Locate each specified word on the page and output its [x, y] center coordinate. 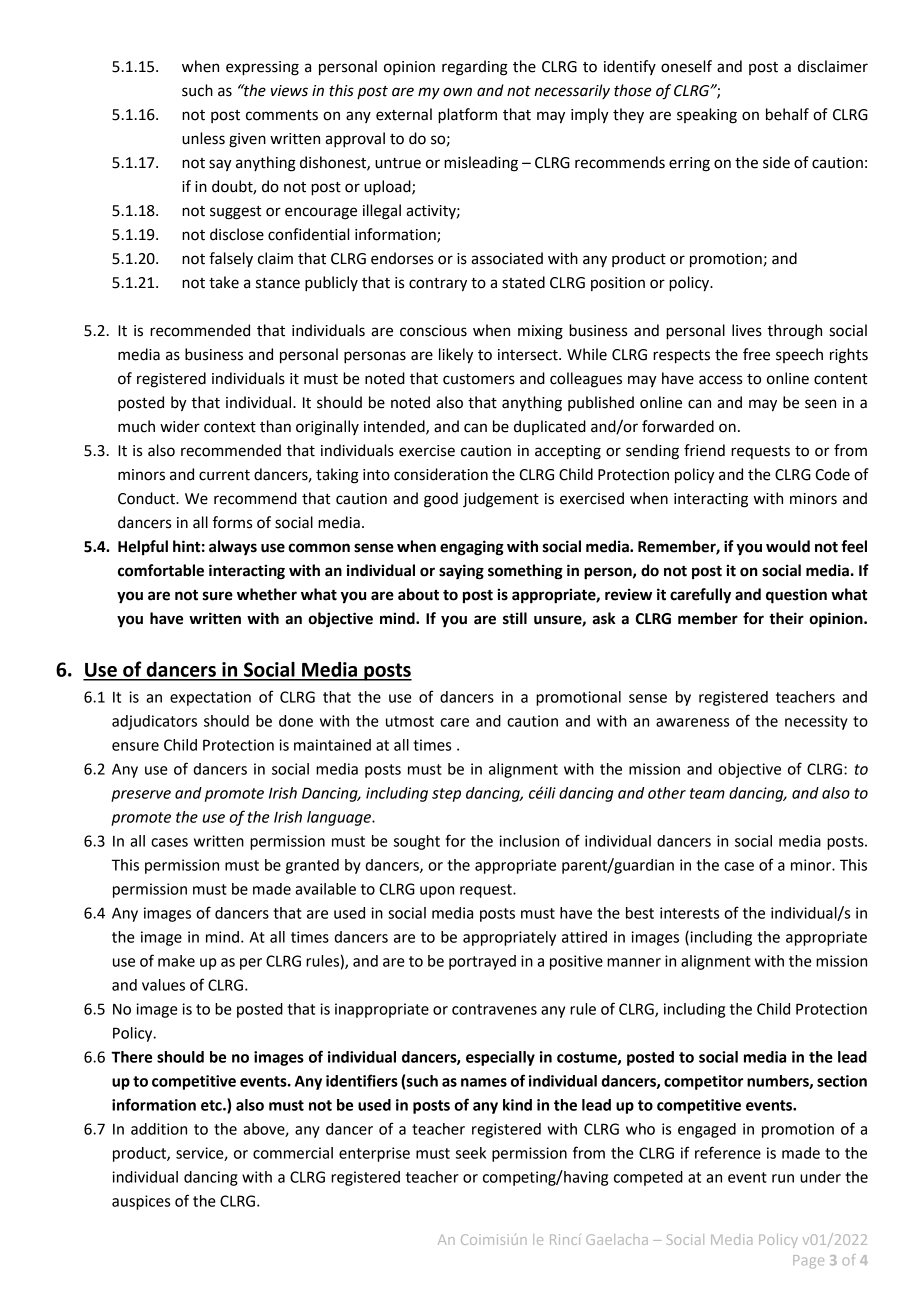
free [756, 354]
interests [689, 913]
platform [467, 116]
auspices [141, 1202]
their [786, 618]
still [515, 618]
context [230, 427]
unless [203, 138]
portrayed [482, 962]
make [176, 961]
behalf [787, 114]
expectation [210, 698]
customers [479, 379]
